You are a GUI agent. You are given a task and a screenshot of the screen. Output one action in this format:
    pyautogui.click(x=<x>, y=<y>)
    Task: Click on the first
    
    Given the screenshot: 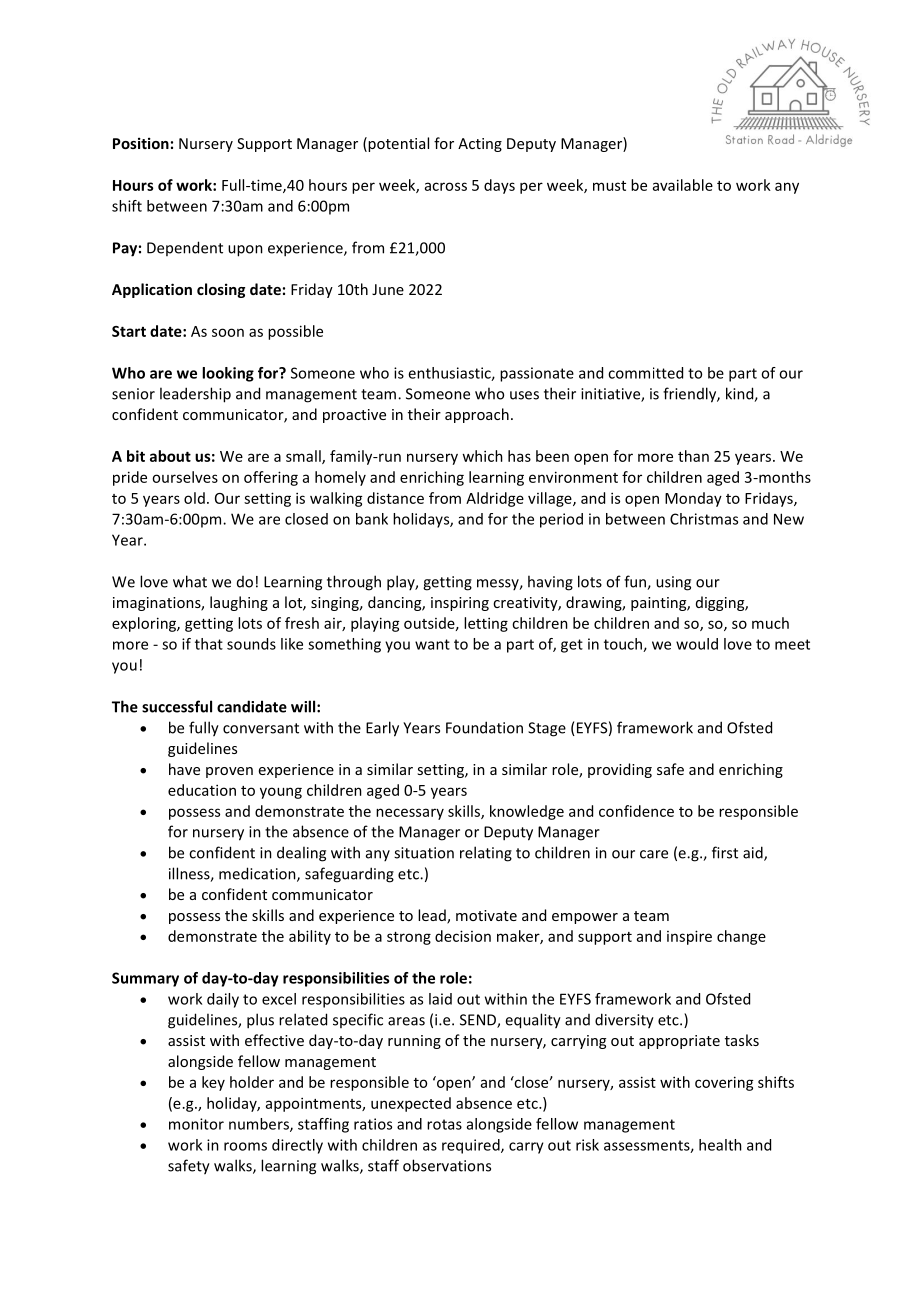 What is the action you would take?
    pyautogui.click(x=725, y=852)
